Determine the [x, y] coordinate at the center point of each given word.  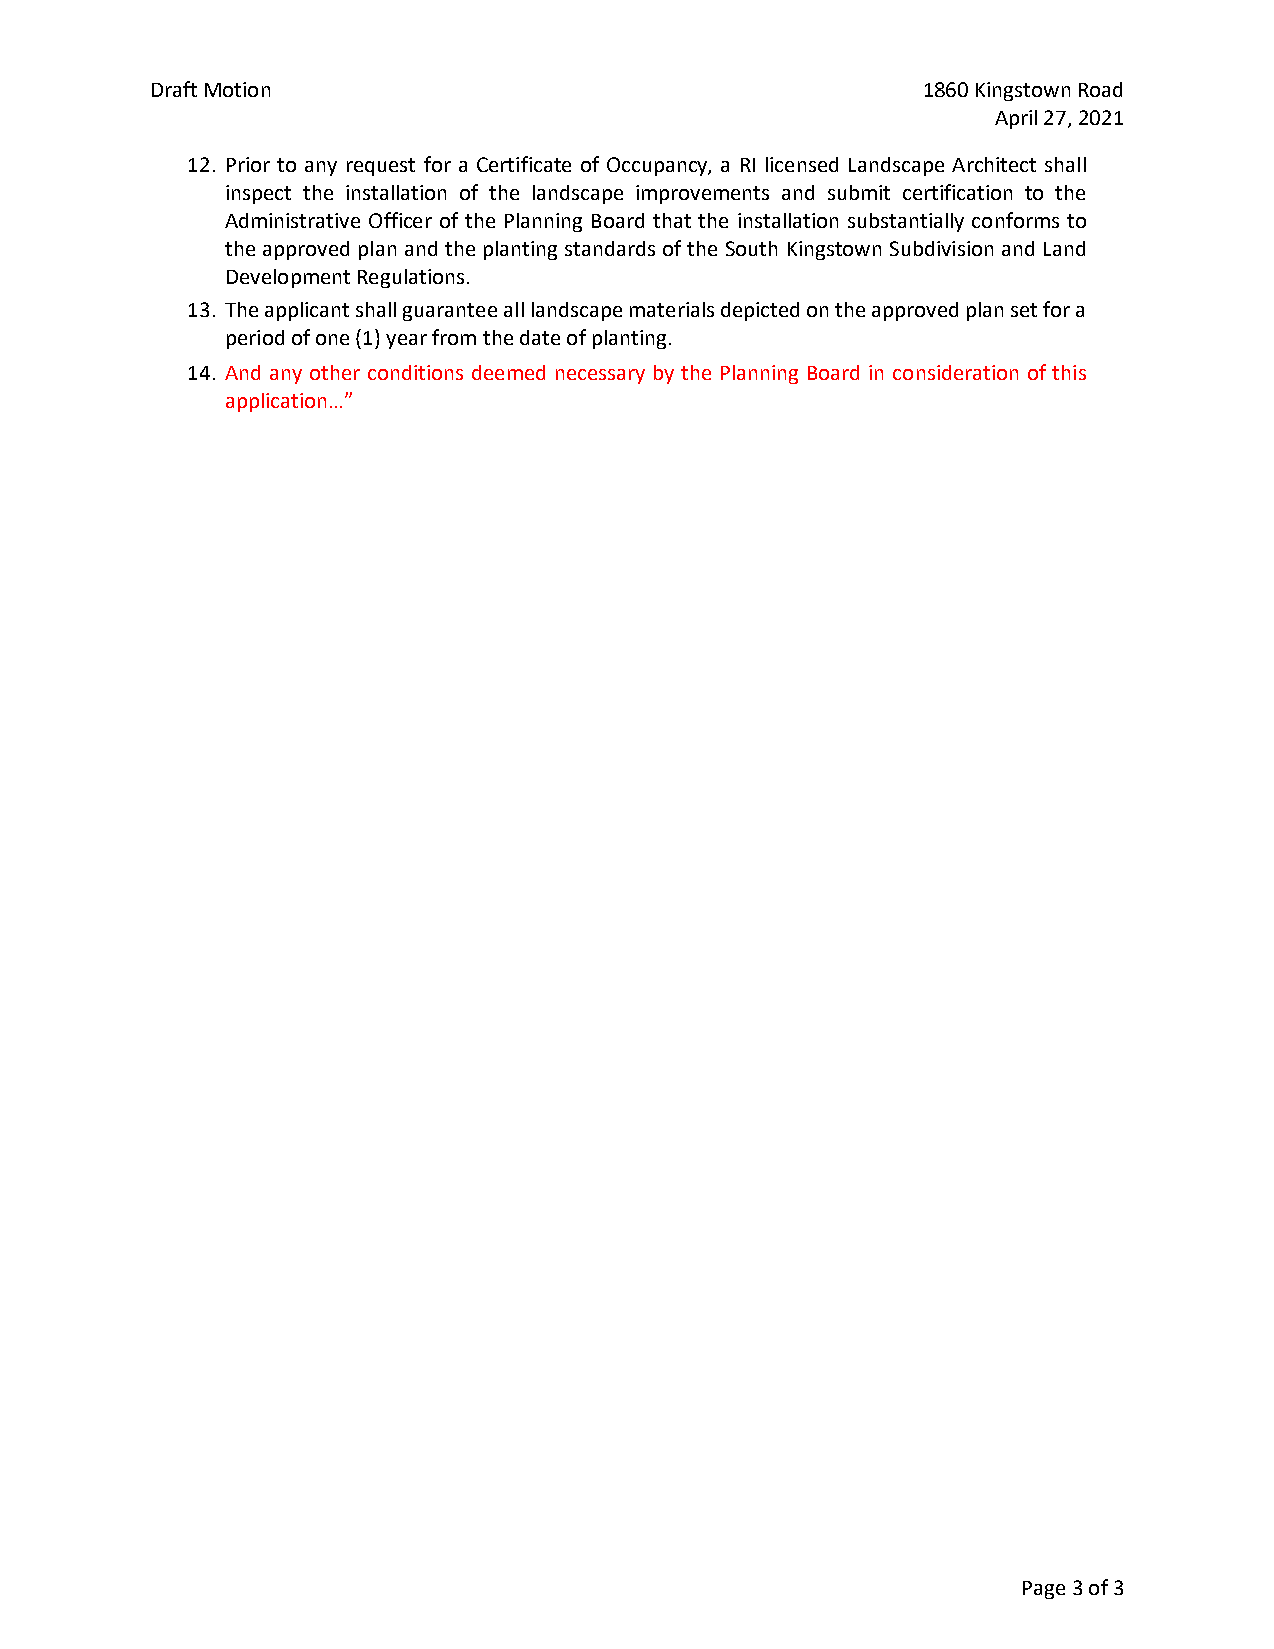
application [276, 402]
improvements [702, 194]
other [335, 372]
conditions [415, 372]
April [1016, 119]
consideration [955, 372]
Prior [248, 164]
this [1069, 372]
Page [1044, 1590]
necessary [600, 376]
